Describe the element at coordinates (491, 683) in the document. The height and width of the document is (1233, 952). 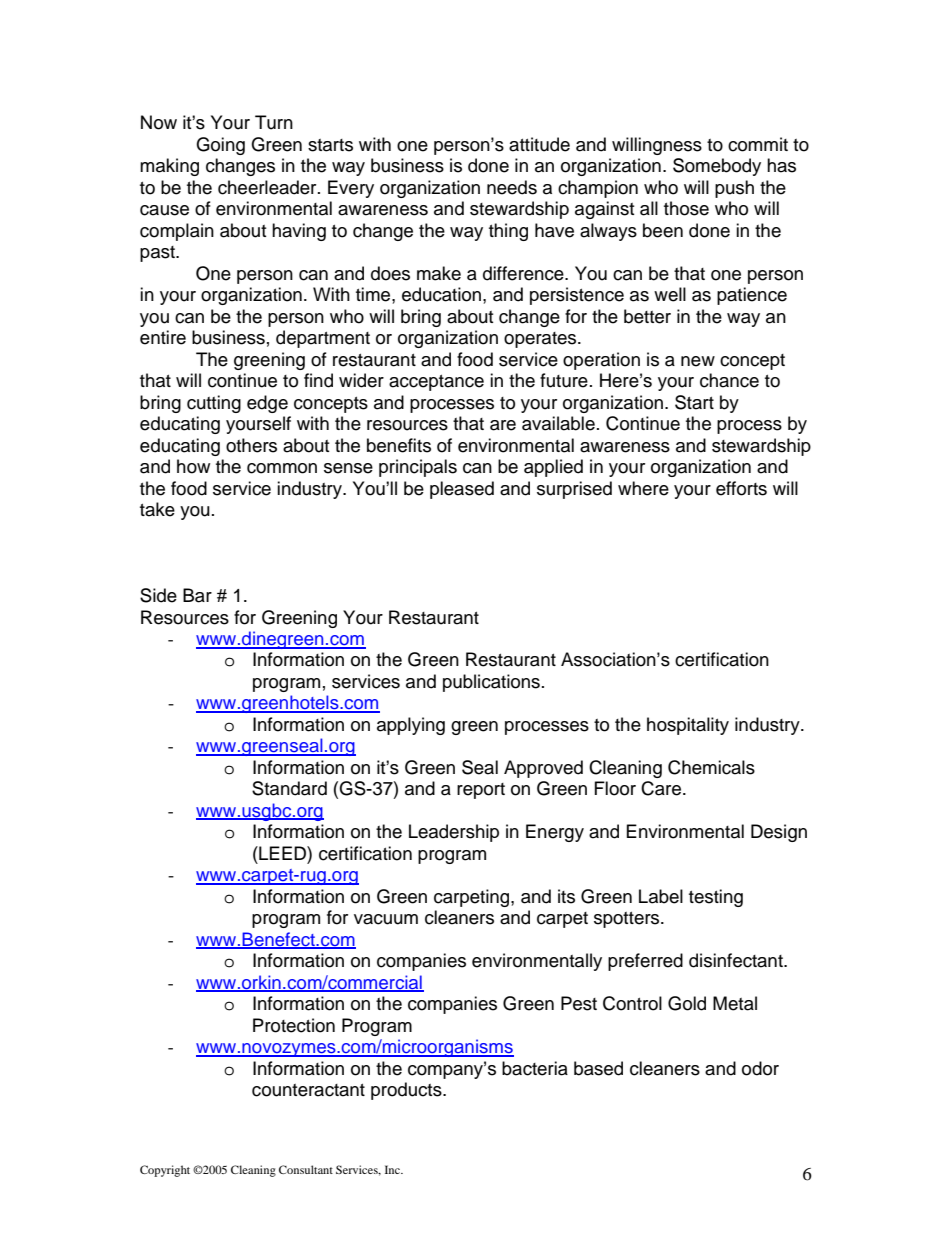
I see `publications` at that location.
